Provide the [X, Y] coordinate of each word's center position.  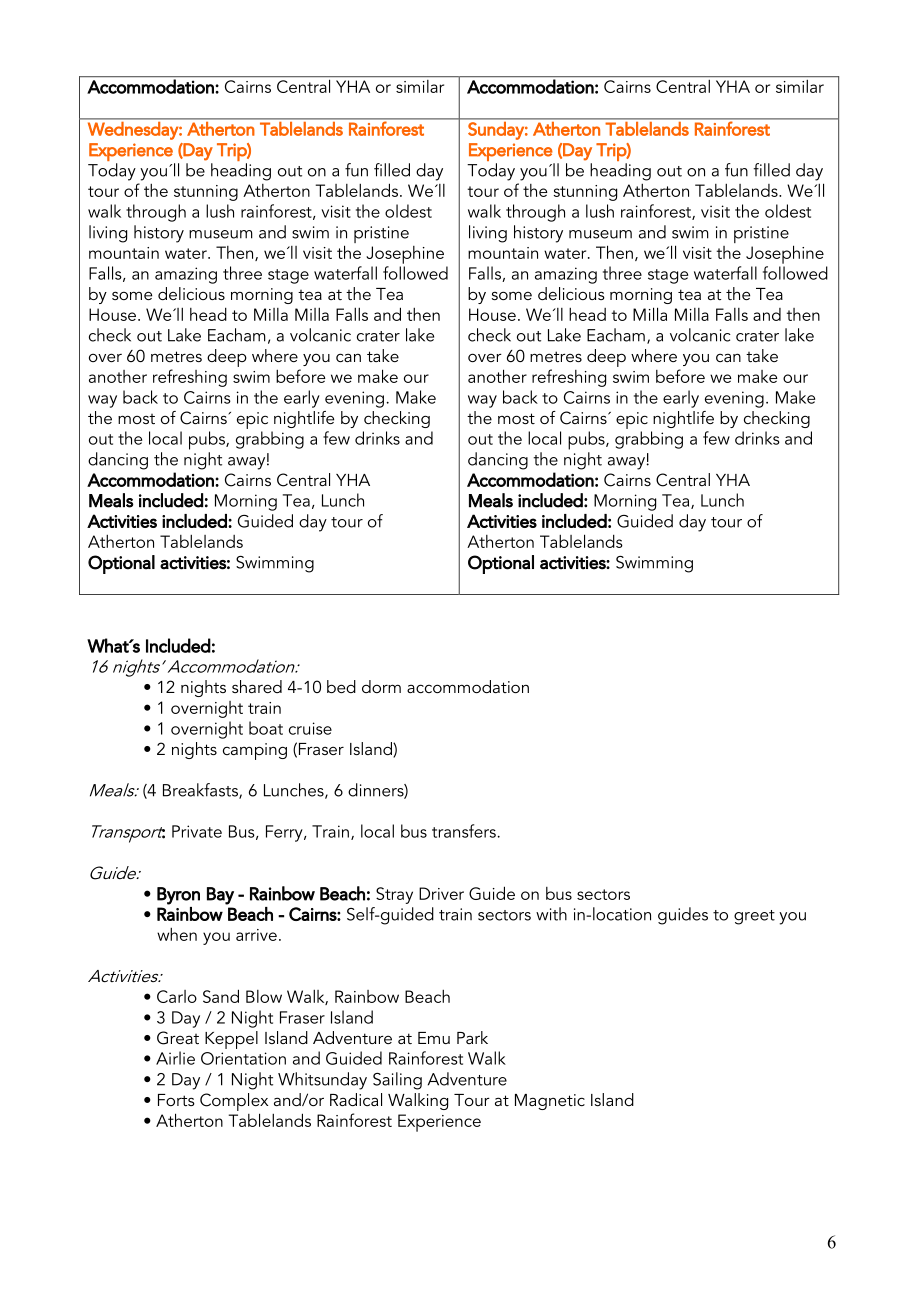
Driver [441, 893]
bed [341, 686]
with [551, 914]
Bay [220, 896]
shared [257, 686]
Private [197, 831]
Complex [234, 1102]
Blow [264, 996]
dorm [381, 686]
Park [472, 1037]
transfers [464, 831]
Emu [434, 1038]
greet [754, 917]
